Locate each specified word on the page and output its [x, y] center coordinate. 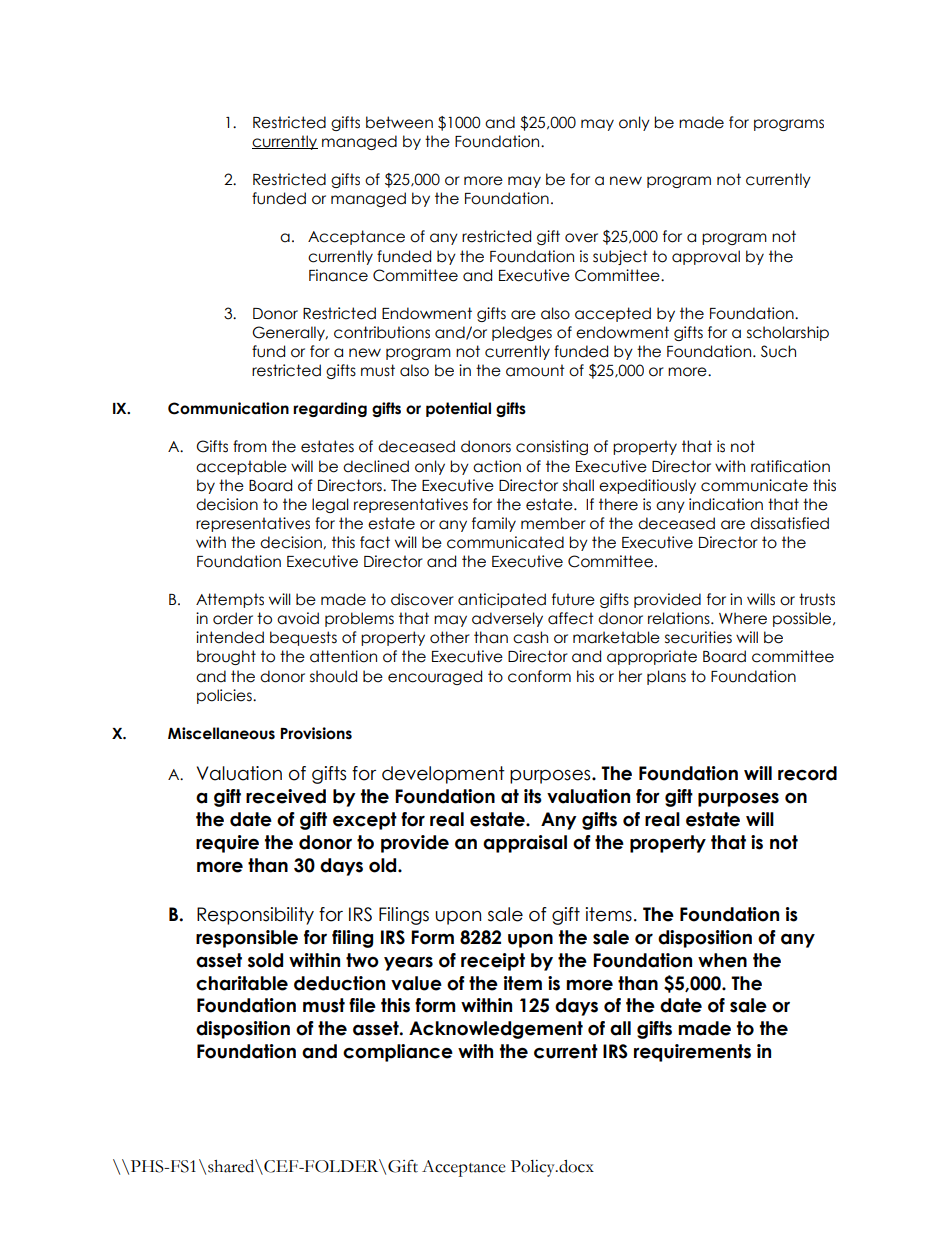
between [399, 122]
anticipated [502, 600]
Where [743, 618]
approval [706, 257]
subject [620, 257]
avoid [298, 618]
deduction [339, 983]
